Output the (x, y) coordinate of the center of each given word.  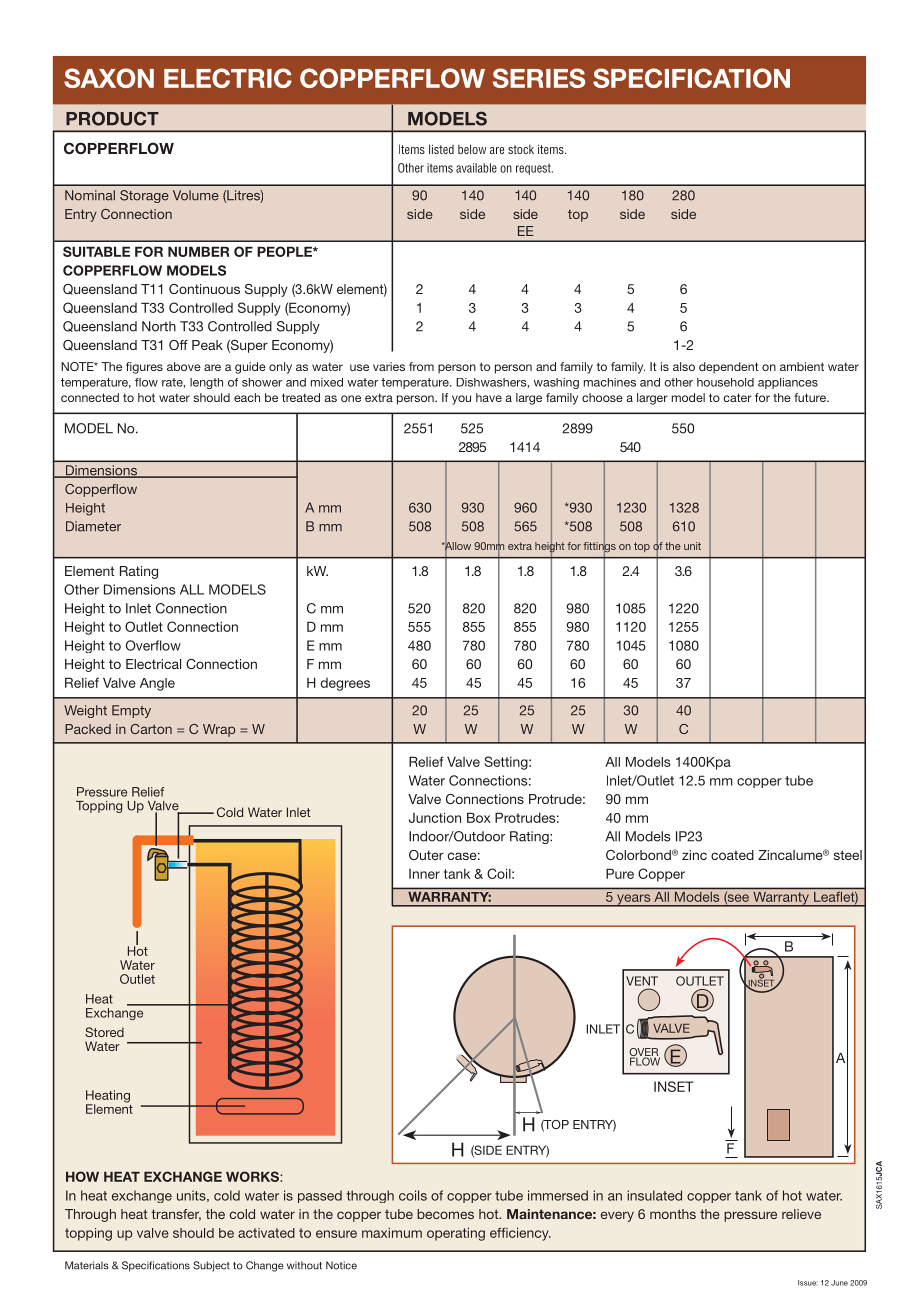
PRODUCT (112, 118)
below (472, 149)
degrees (345, 684)
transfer (176, 1215)
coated (732, 855)
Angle (157, 684)
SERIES (539, 78)
